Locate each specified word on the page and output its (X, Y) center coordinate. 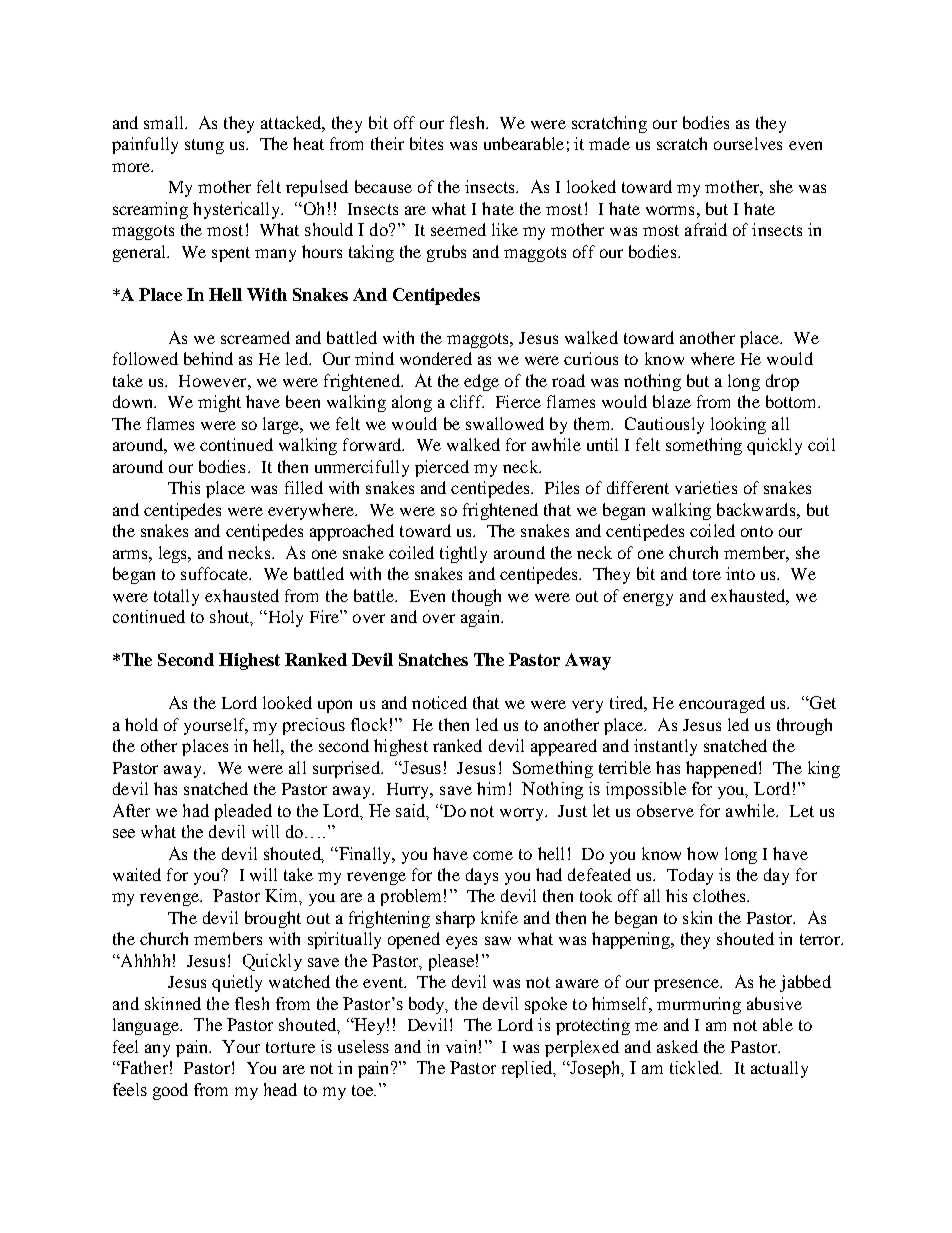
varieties (706, 487)
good (170, 1091)
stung (204, 146)
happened (721, 769)
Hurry (409, 791)
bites (426, 143)
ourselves (748, 143)
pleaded (243, 812)
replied (528, 1069)
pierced (442, 468)
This (184, 487)
